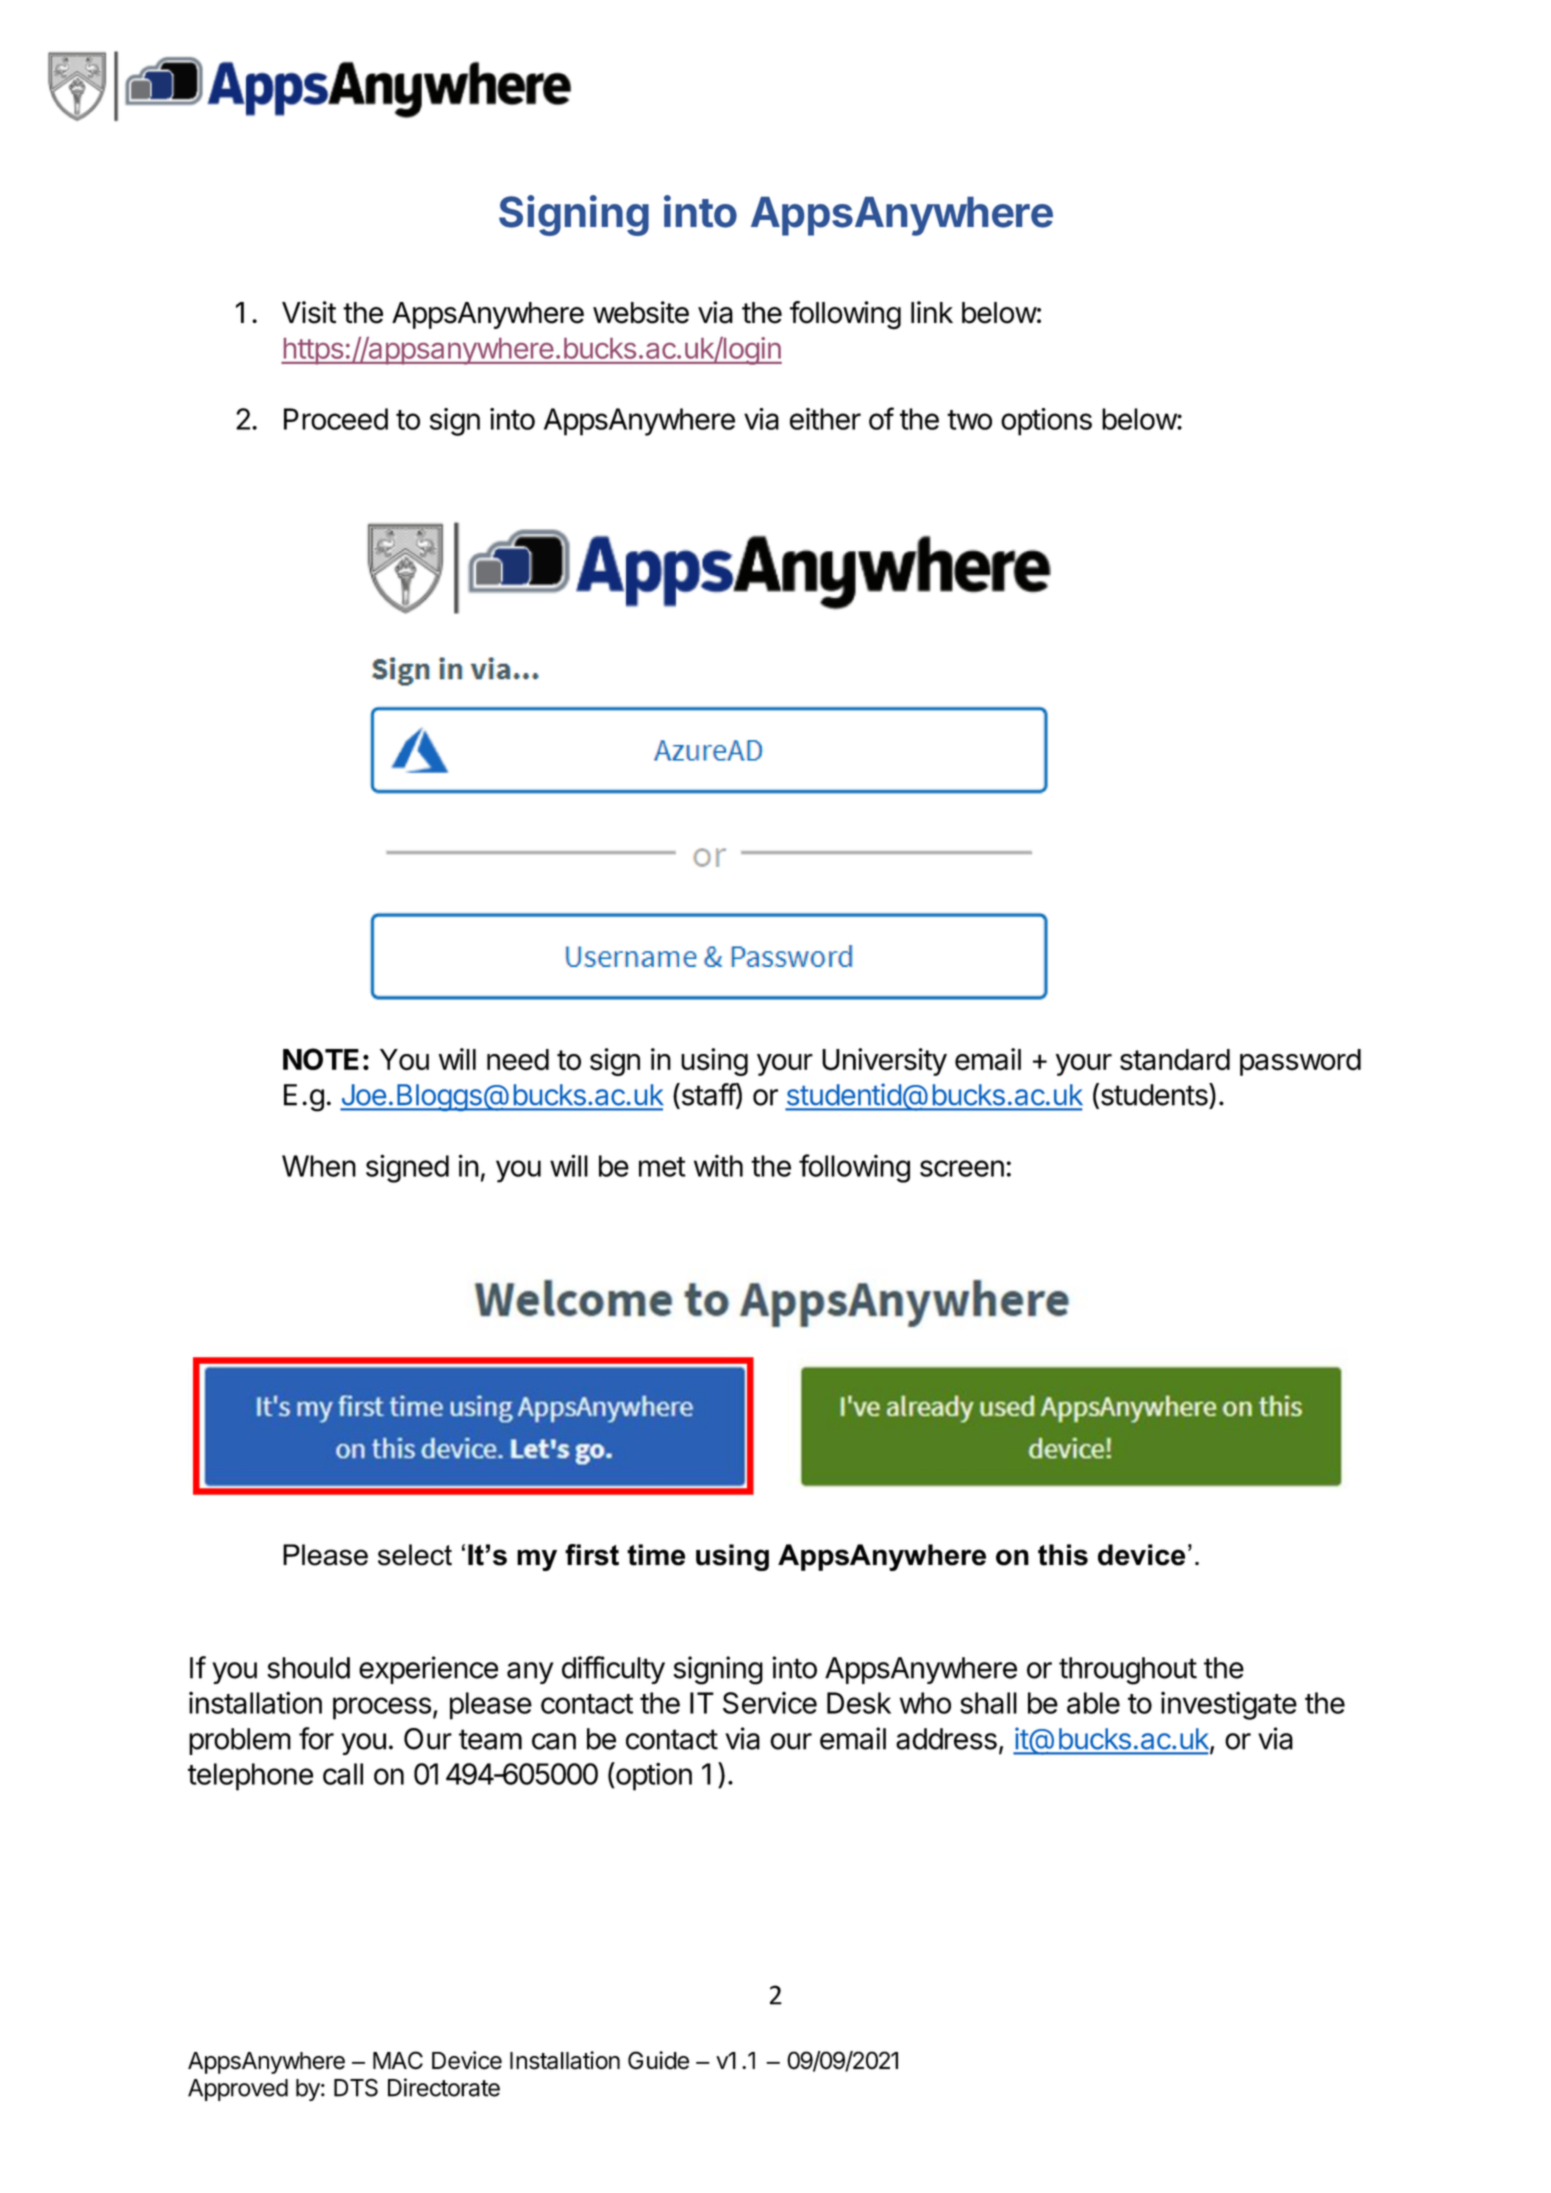 The height and width of the document is (2193, 1551). What do you see at coordinates (825, 419) in the document?
I see `either` at bounding box center [825, 419].
